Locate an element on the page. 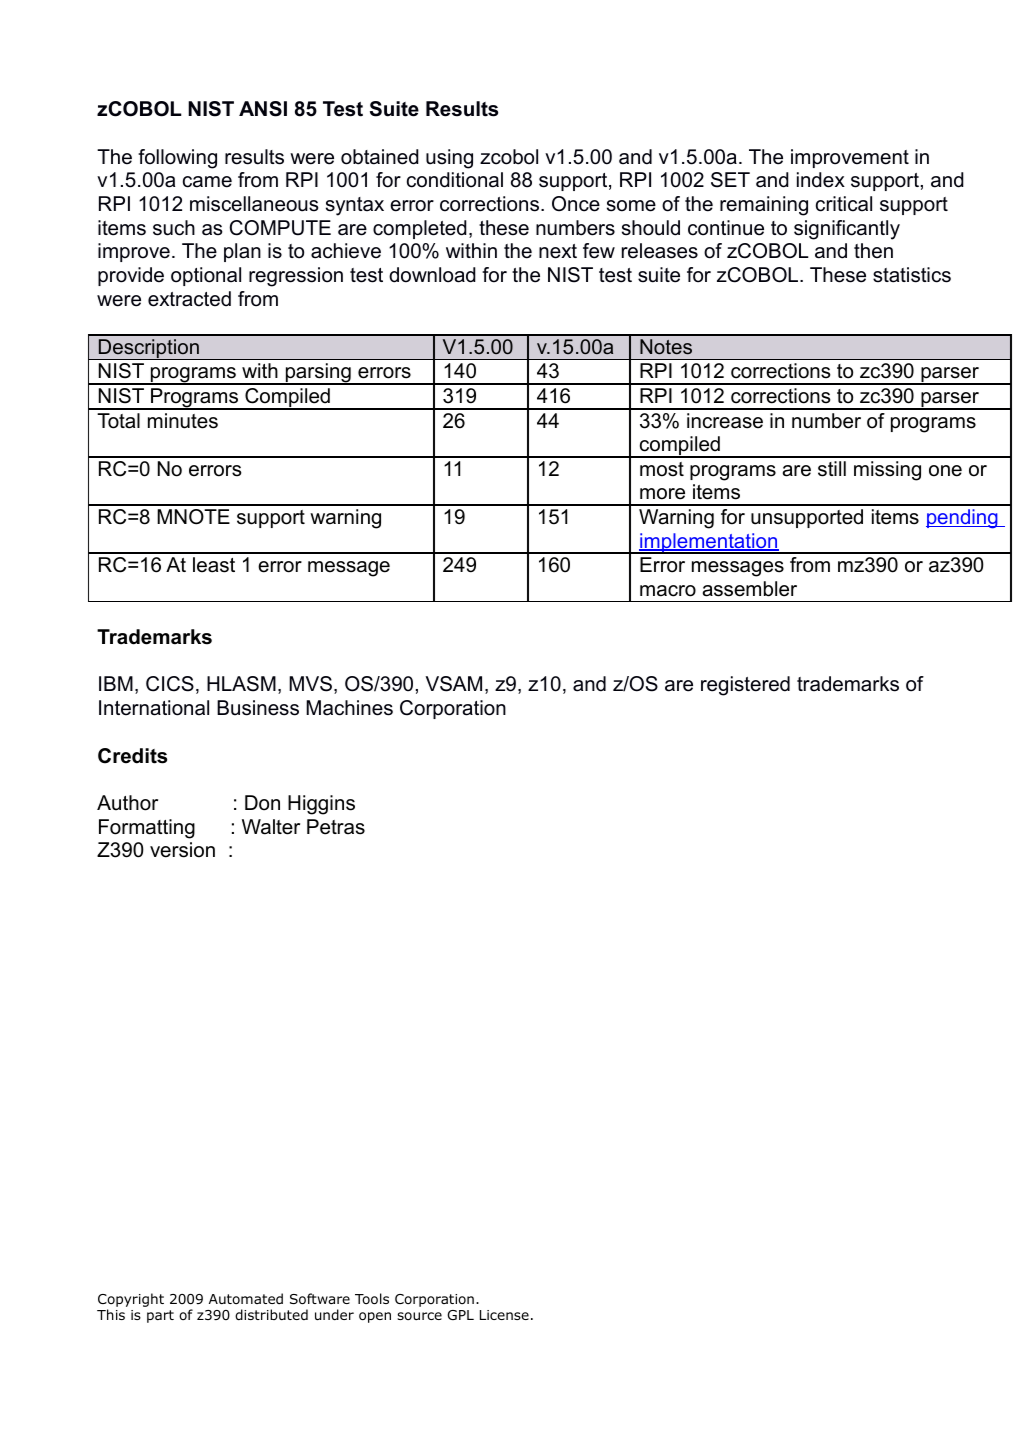 Image resolution: width=1021 pixels, height=1445 pixels. registered is located at coordinates (745, 686).
